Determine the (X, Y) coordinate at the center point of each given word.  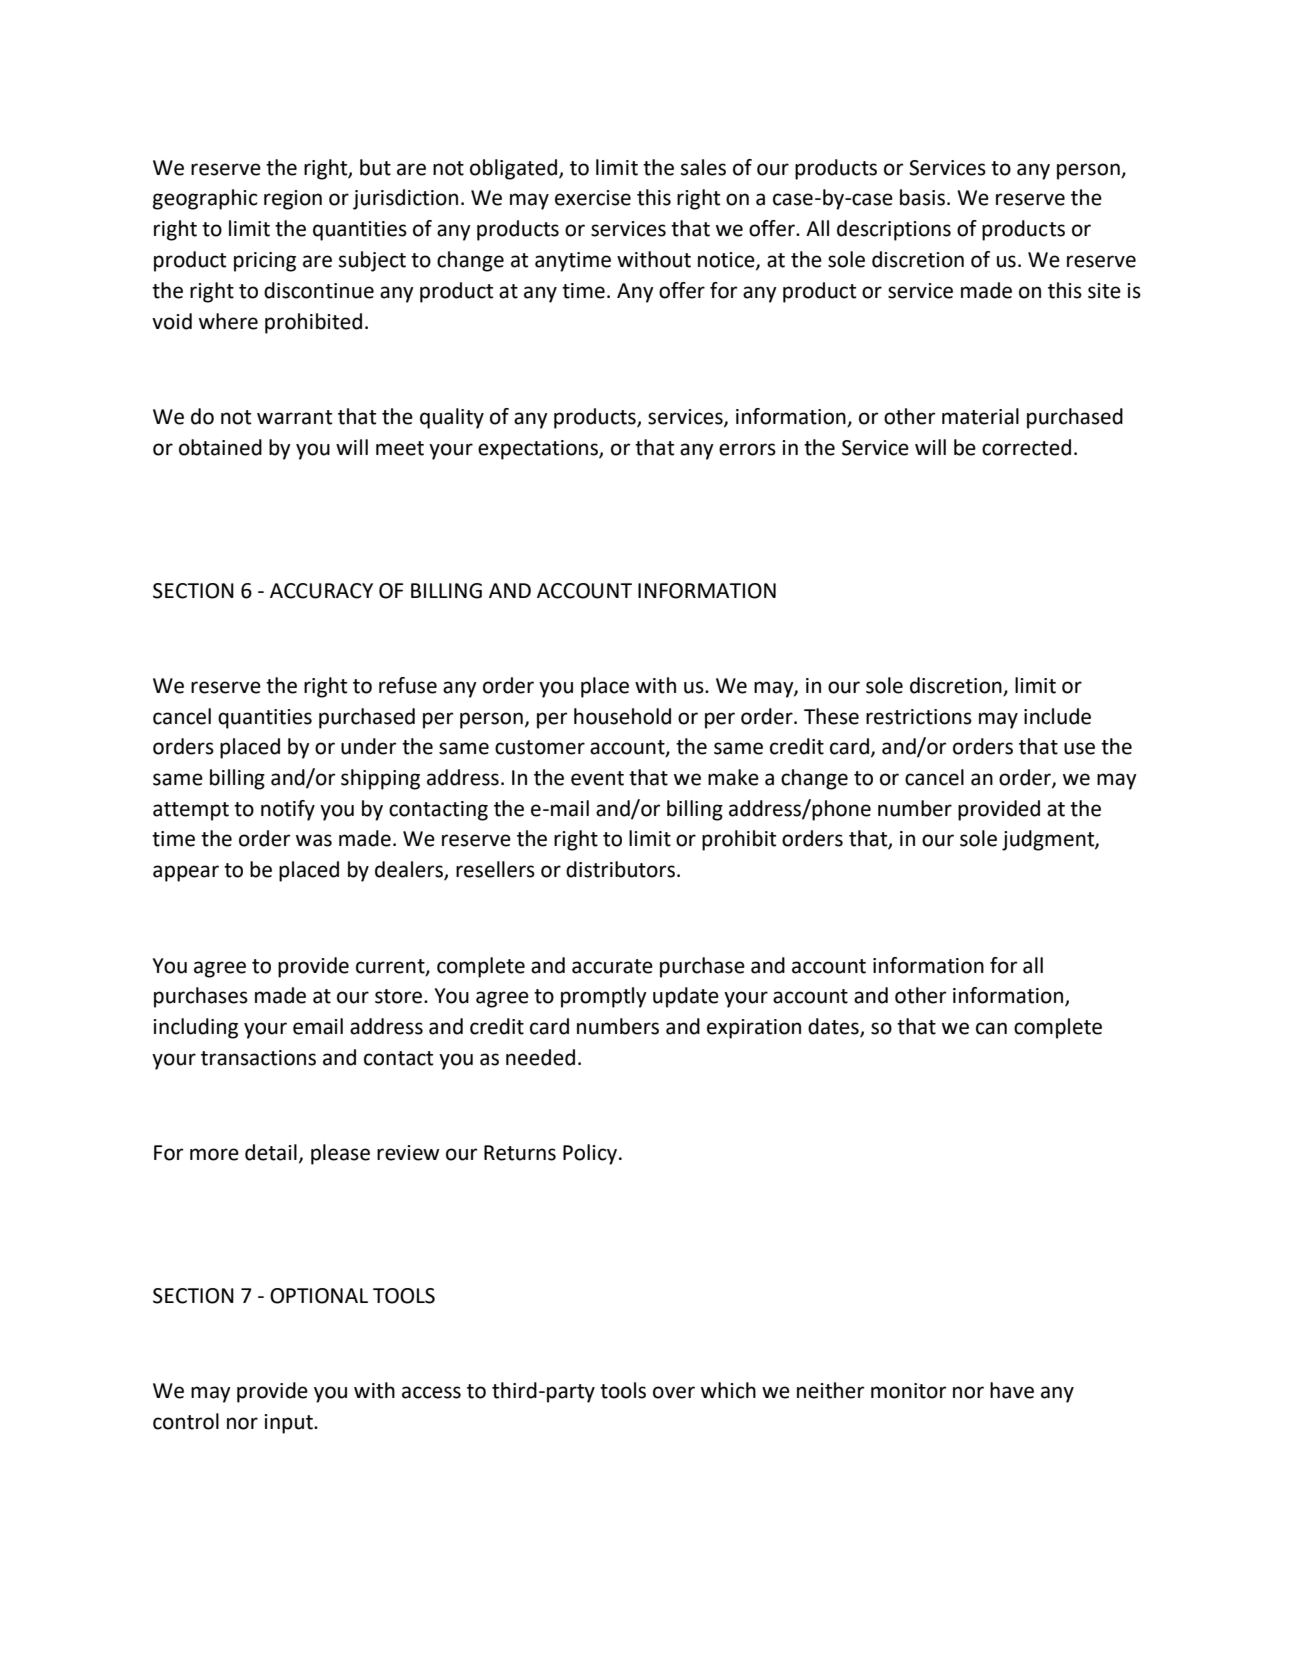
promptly (604, 997)
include (1057, 716)
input (289, 1424)
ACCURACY (321, 591)
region (293, 200)
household (622, 716)
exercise (593, 198)
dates (834, 1027)
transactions (258, 1058)
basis (922, 197)
